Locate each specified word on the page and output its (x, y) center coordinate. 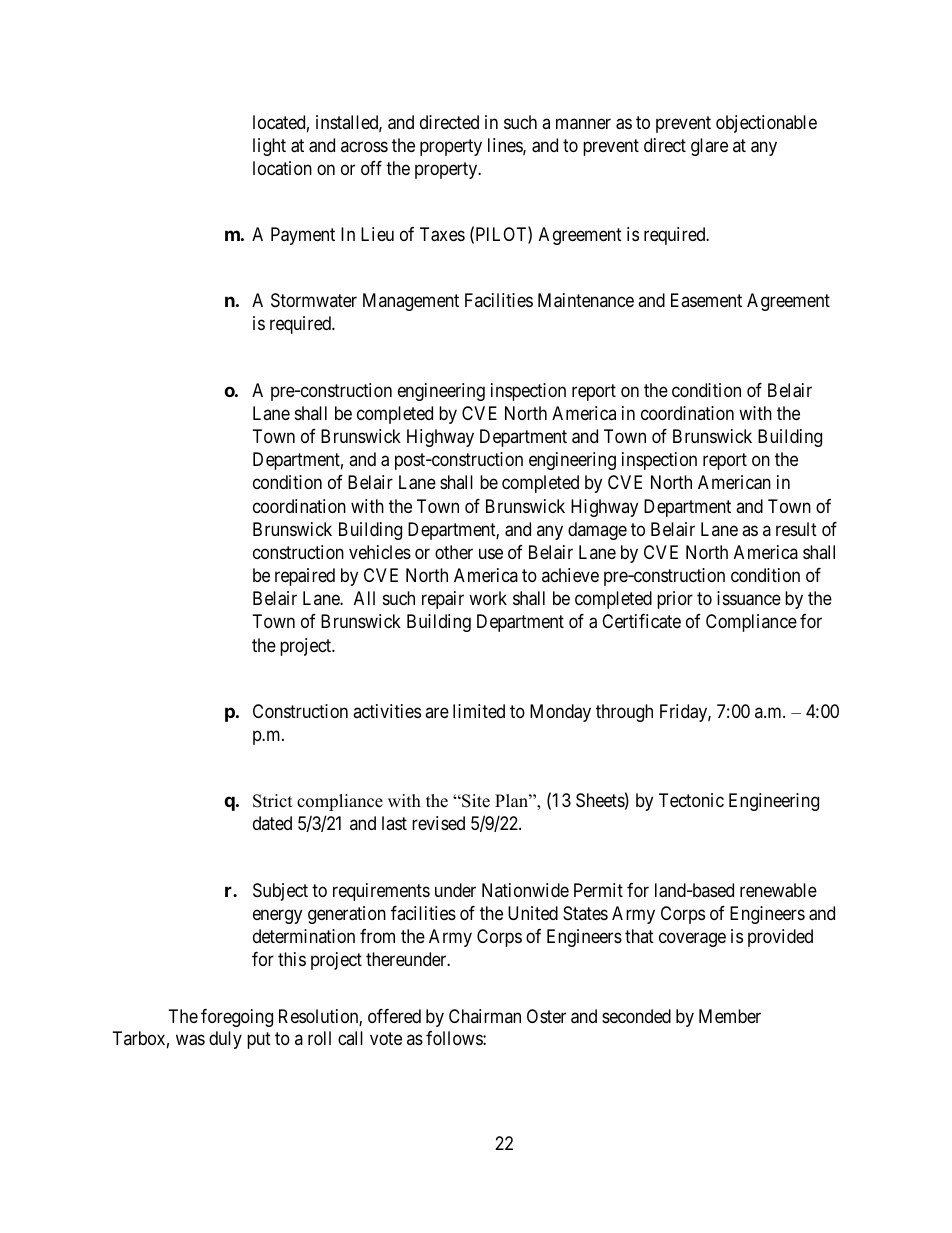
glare (709, 147)
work (488, 598)
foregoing (237, 1018)
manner (583, 124)
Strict (273, 801)
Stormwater (314, 300)
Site (475, 801)
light (269, 147)
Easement (706, 300)
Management (411, 302)
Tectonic (691, 800)
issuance (749, 598)
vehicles (380, 552)
